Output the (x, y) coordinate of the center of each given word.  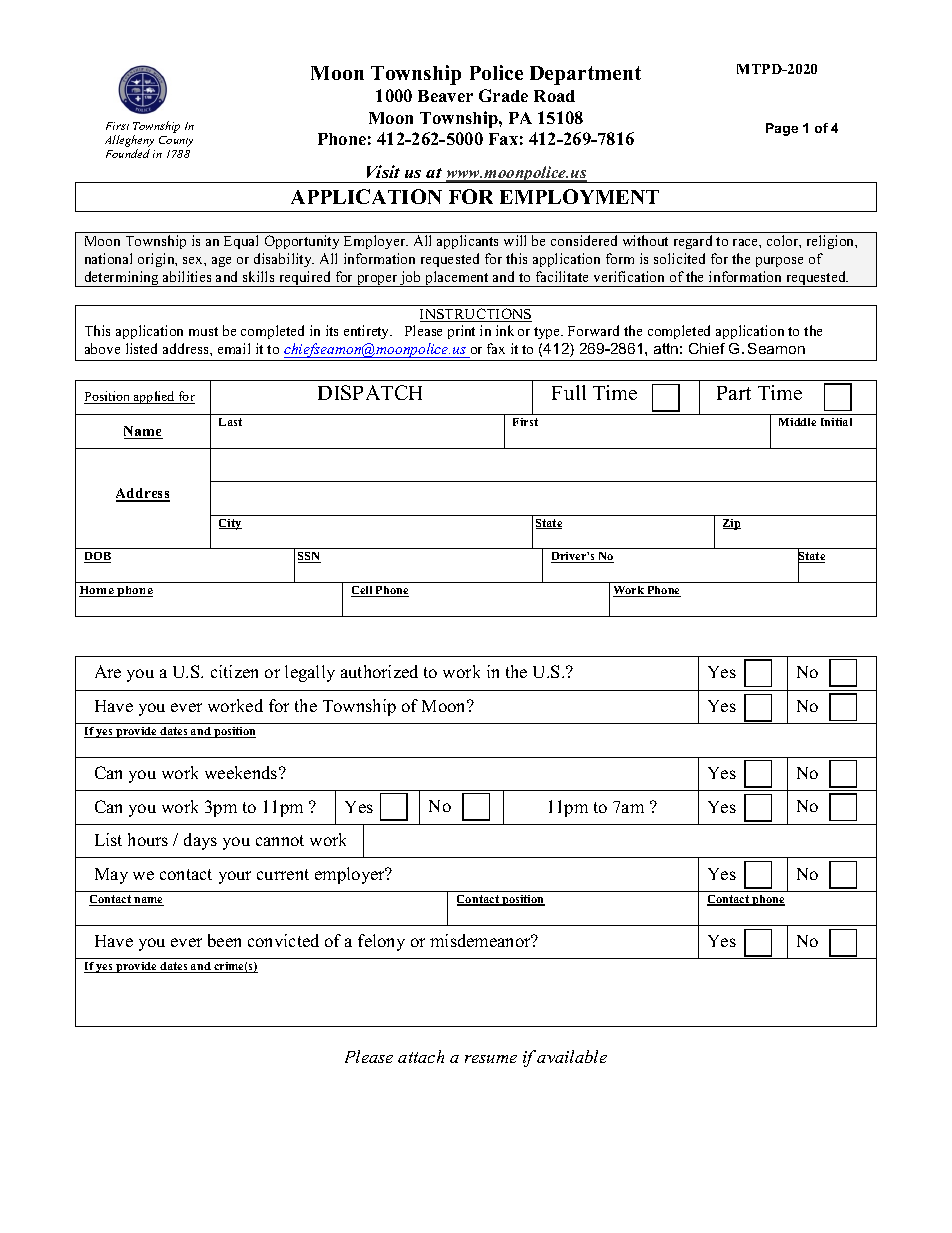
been (224, 940)
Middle (797, 422)
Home (97, 591)
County (176, 141)
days (200, 841)
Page (782, 129)
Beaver (445, 96)
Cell (363, 591)
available (572, 1056)
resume (491, 1059)
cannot (280, 840)
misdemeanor (481, 940)
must (203, 331)
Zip (732, 524)
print (461, 332)
